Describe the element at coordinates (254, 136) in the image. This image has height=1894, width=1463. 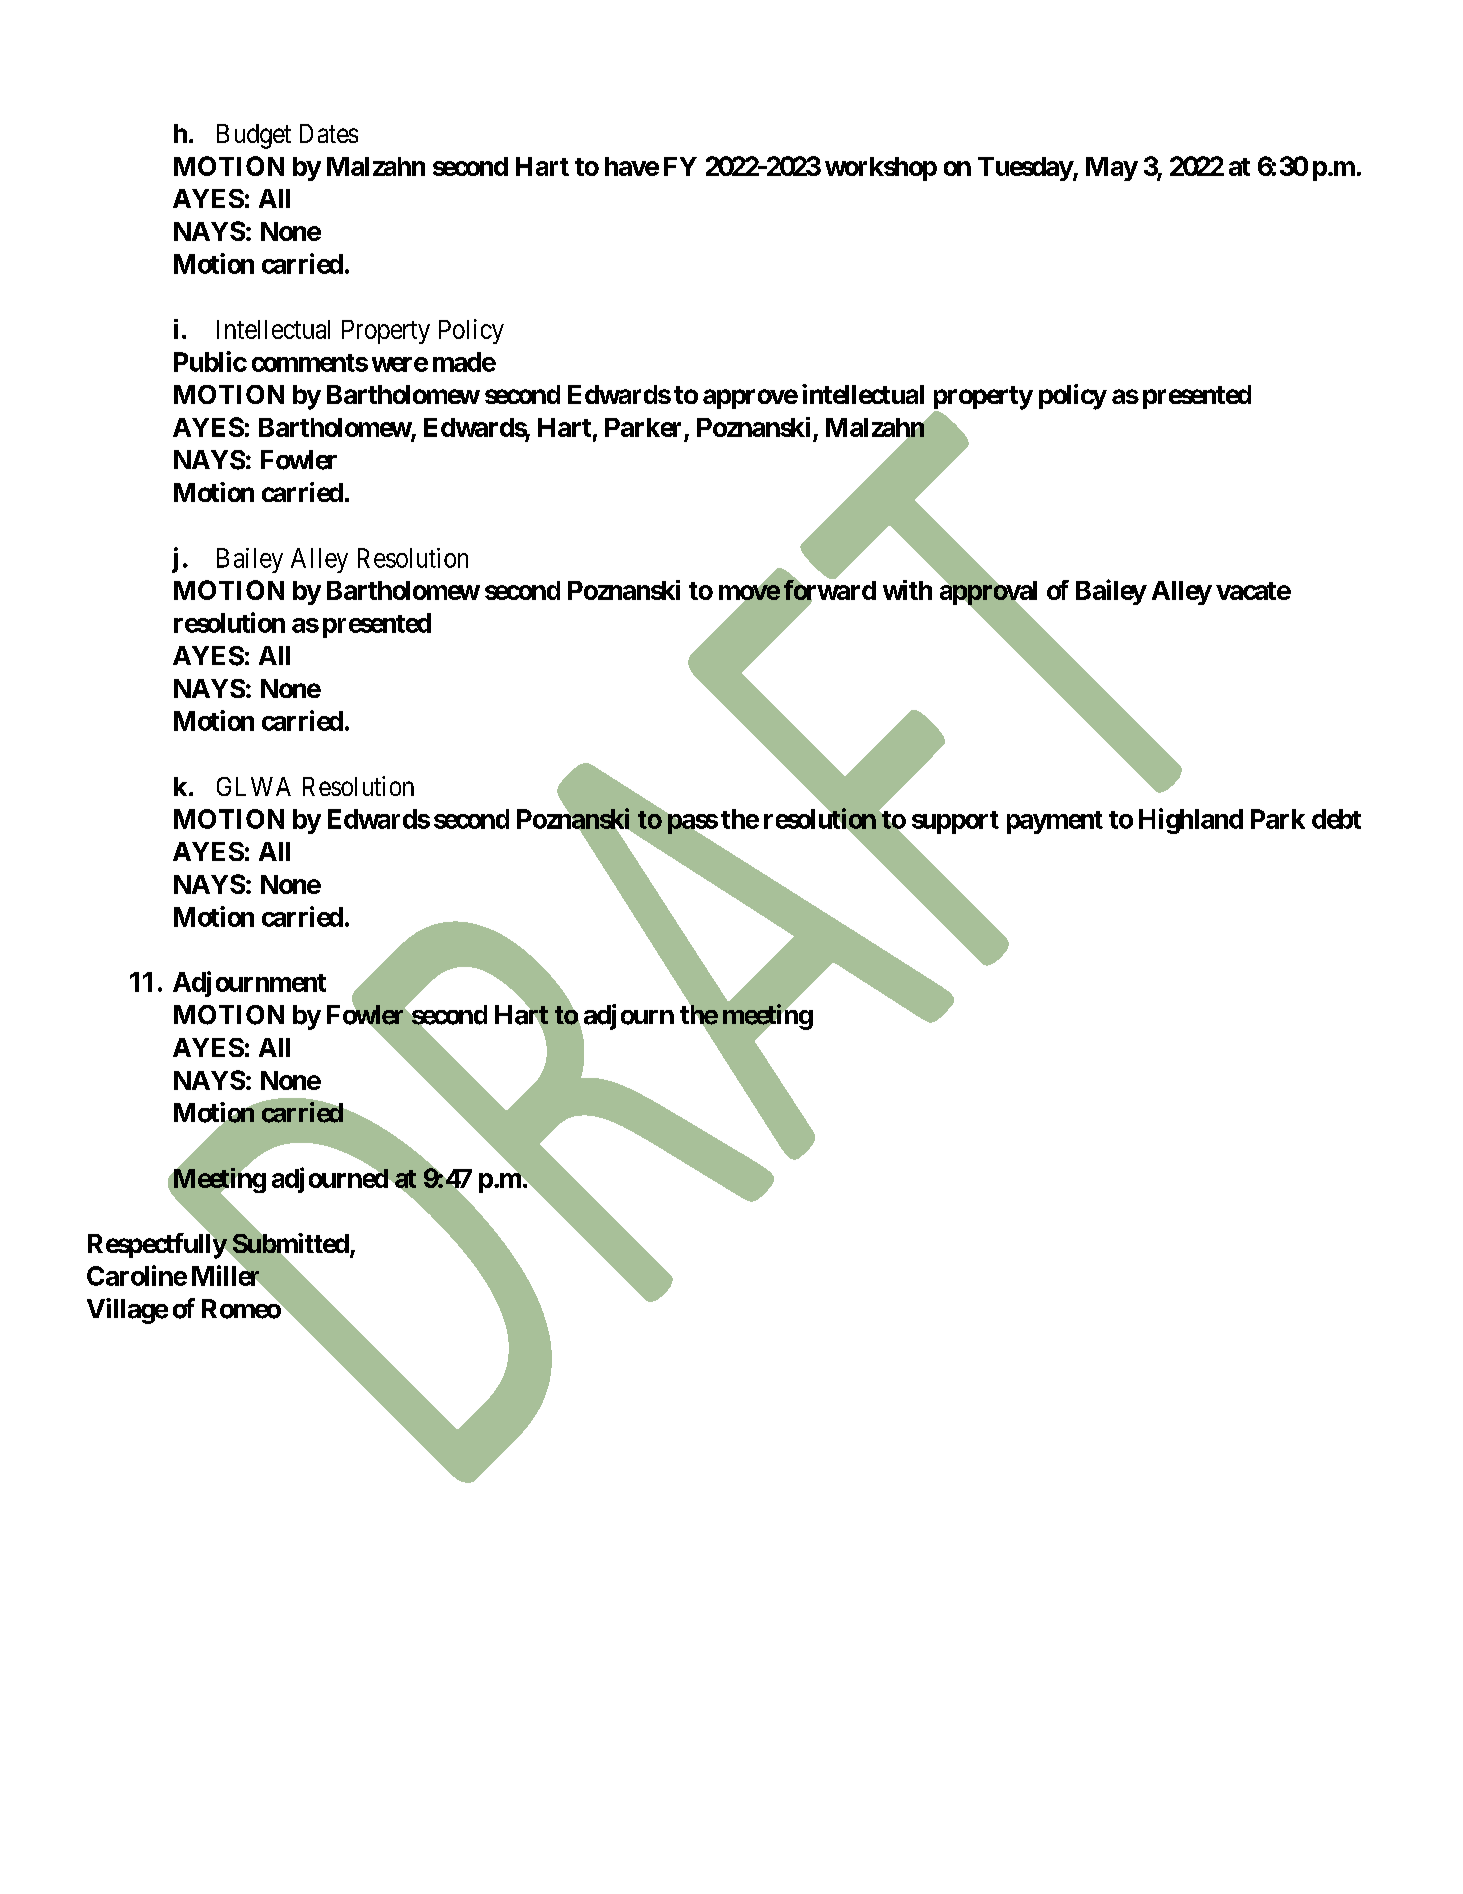
I see `Budget` at that location.
